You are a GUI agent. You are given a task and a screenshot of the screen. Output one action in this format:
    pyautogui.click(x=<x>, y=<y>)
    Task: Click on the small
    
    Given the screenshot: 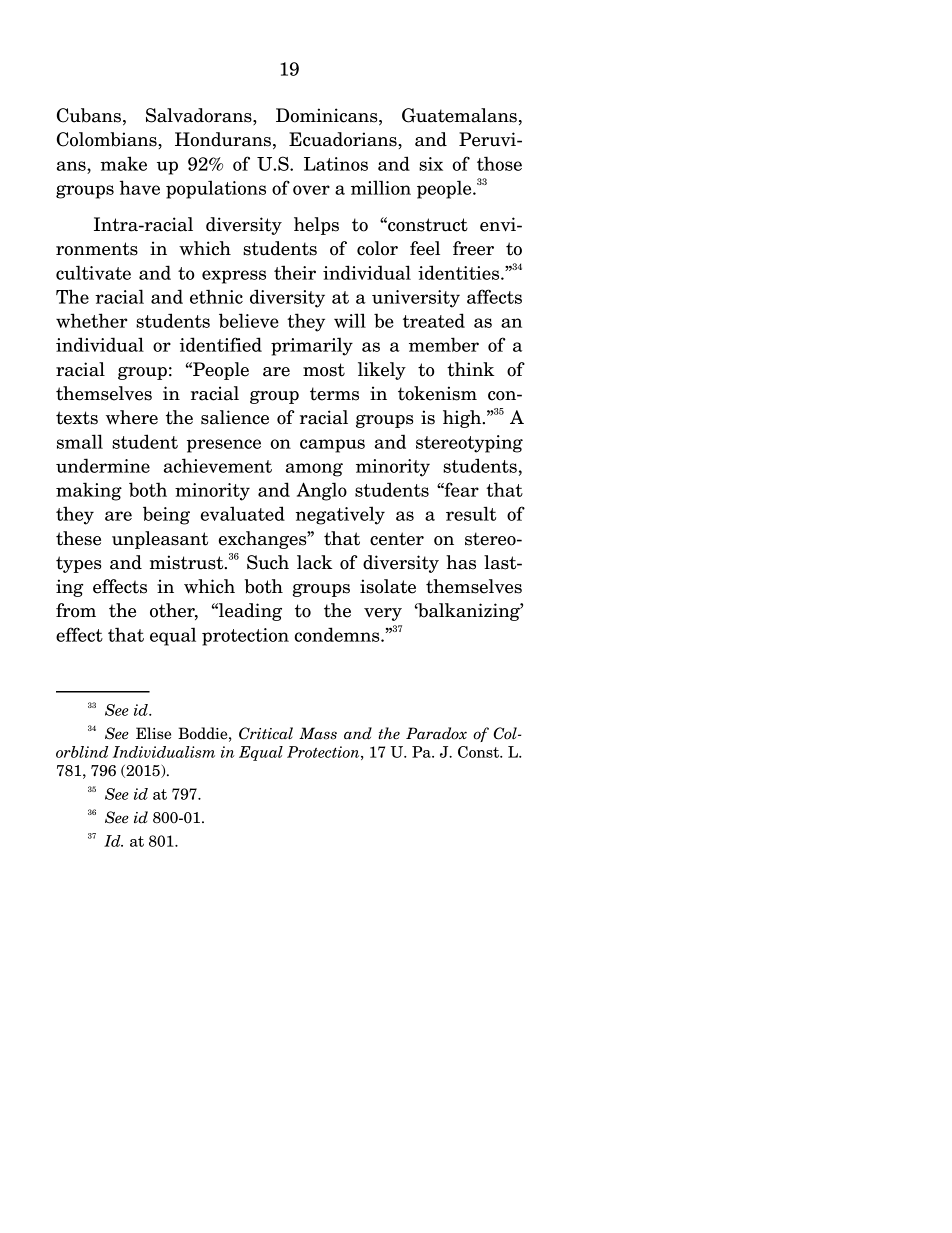 What is the action you would take?
    pyautogui.click(x=80, y=441)
